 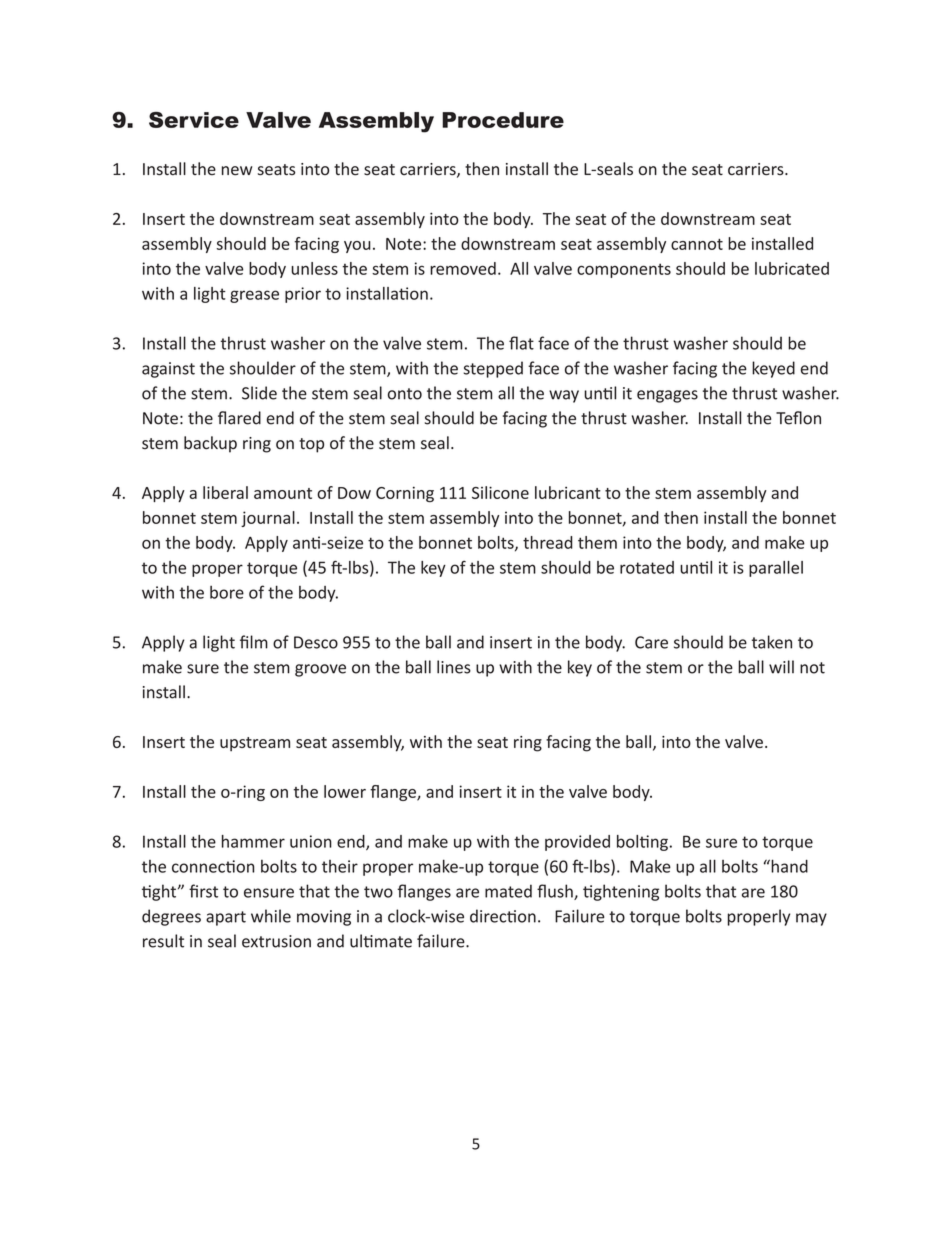 I want to click on new, so click(x=237, y=171).
